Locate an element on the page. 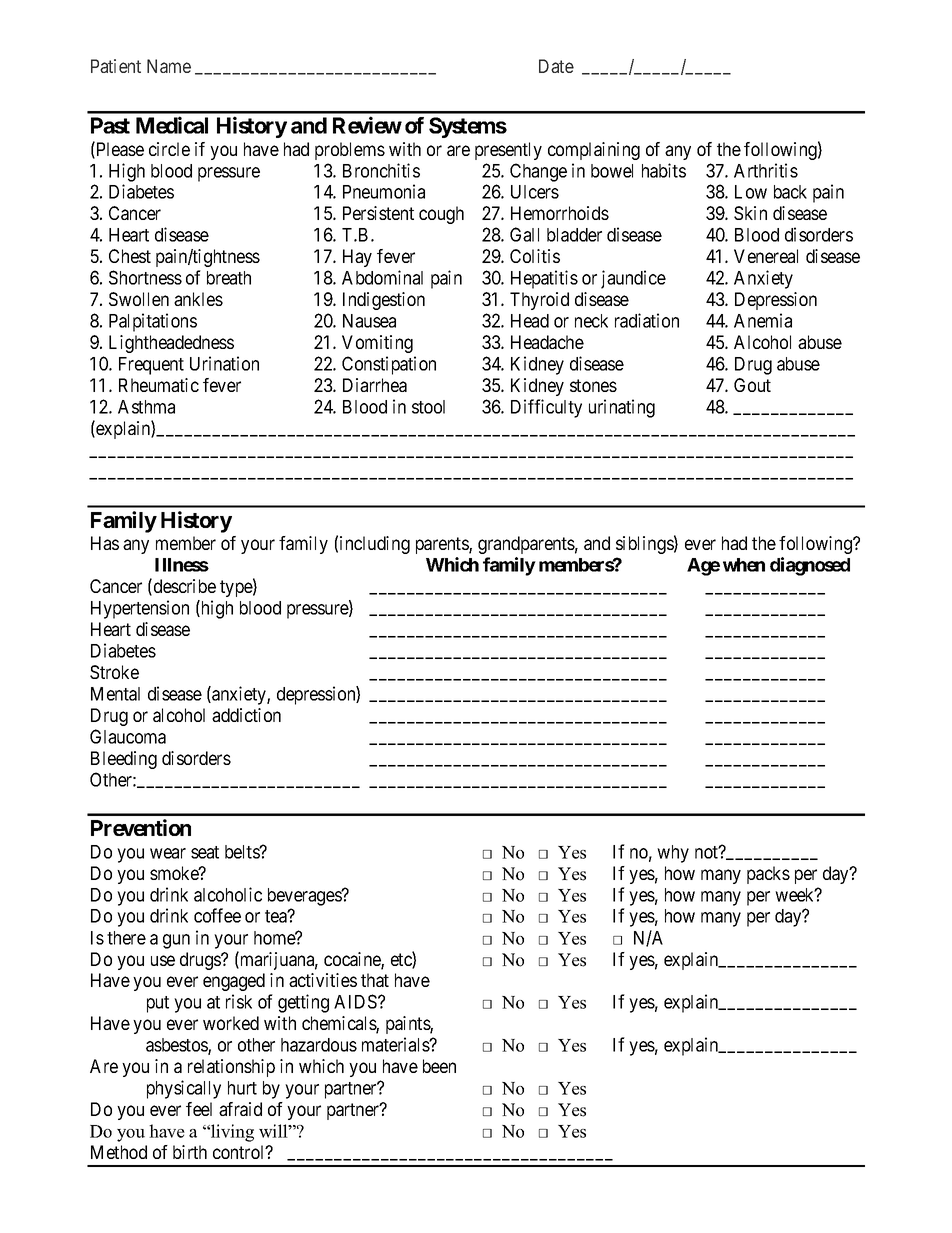 The height and width of the image is (1233, 952). feel is located at coordinates (199, 1109).
